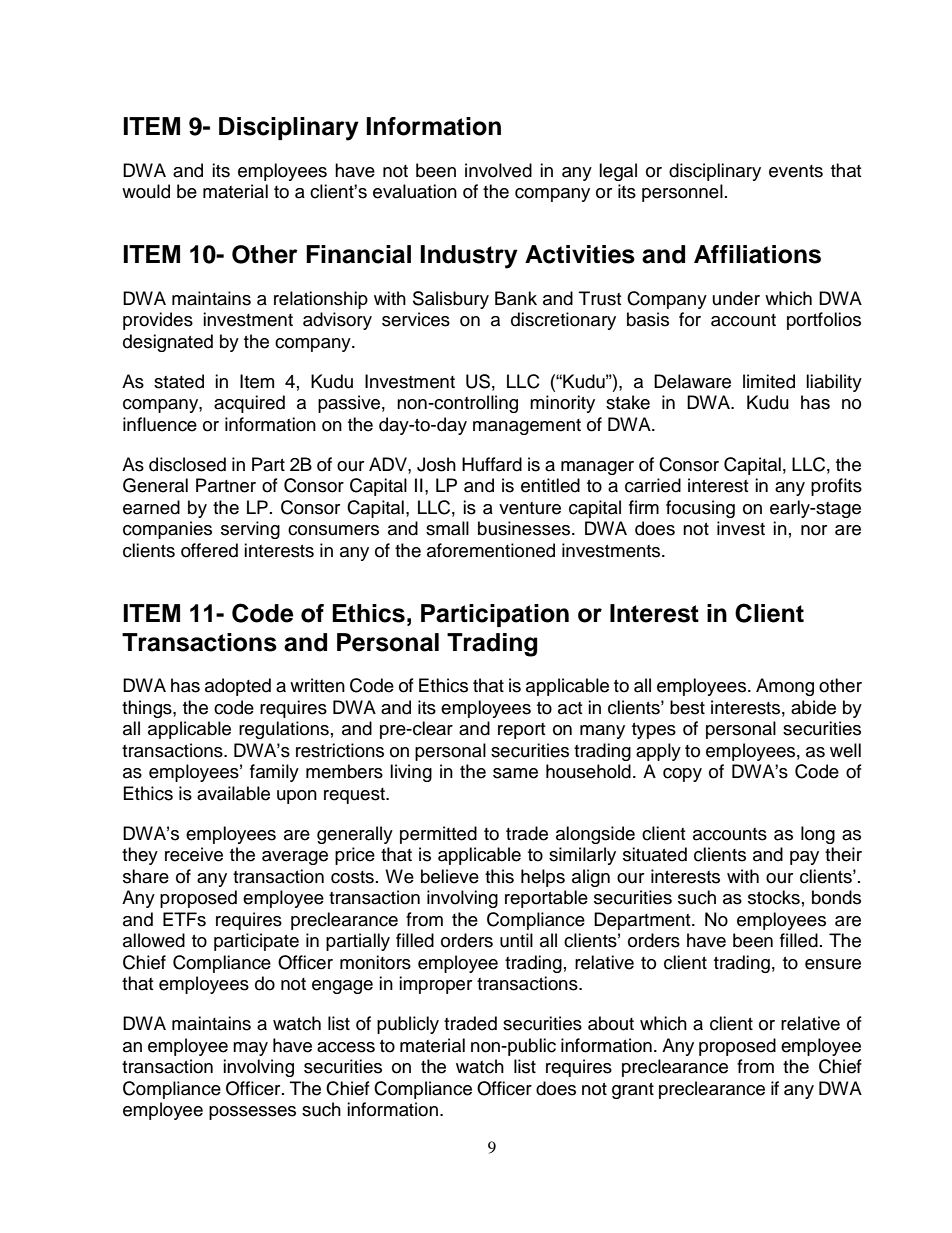  What do you see at coordinates (249, 404) in the screenshot?
I see `acquired` at bounding box center [249, 404].
